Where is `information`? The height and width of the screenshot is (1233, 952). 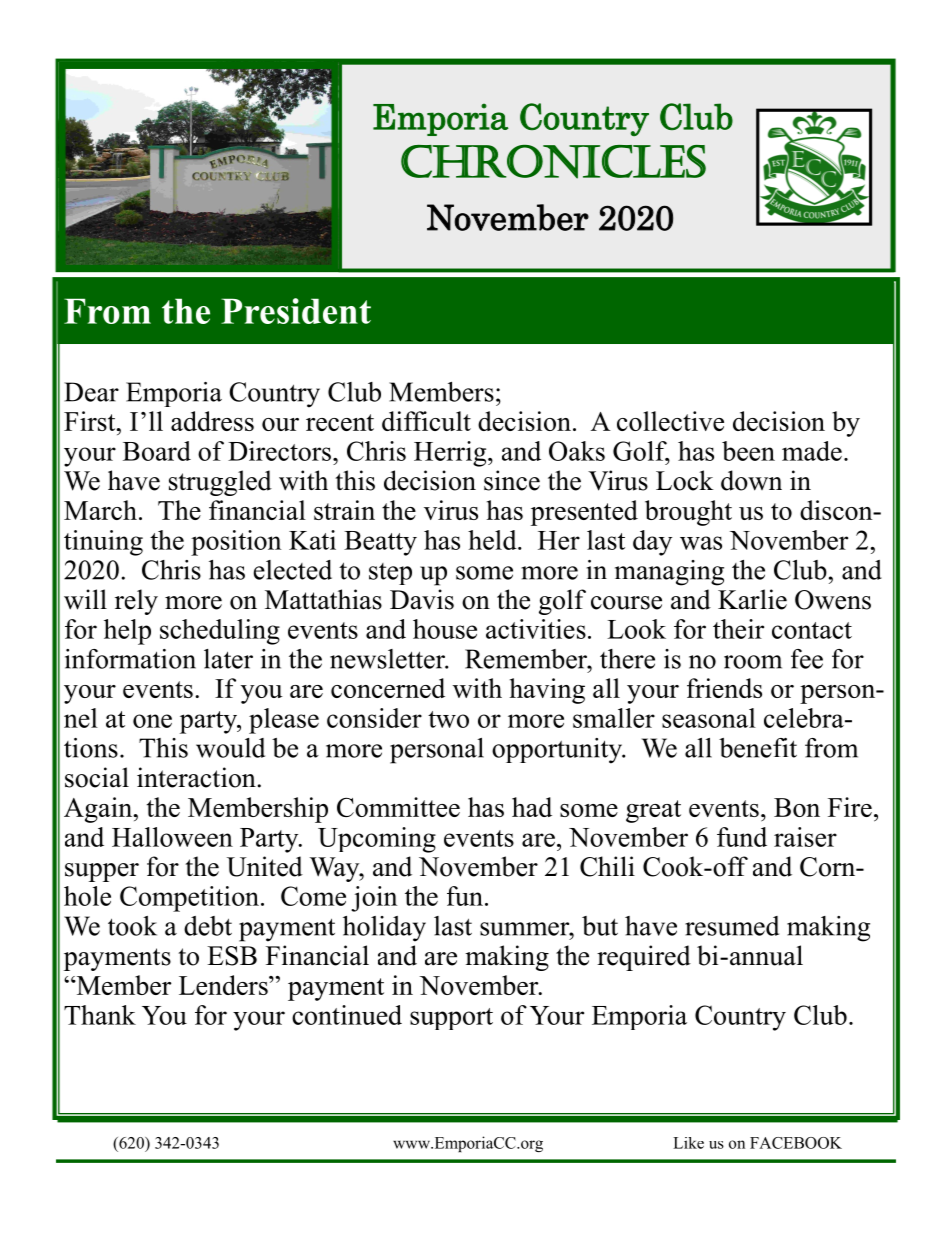 information is located at coordinates (130, 659).
